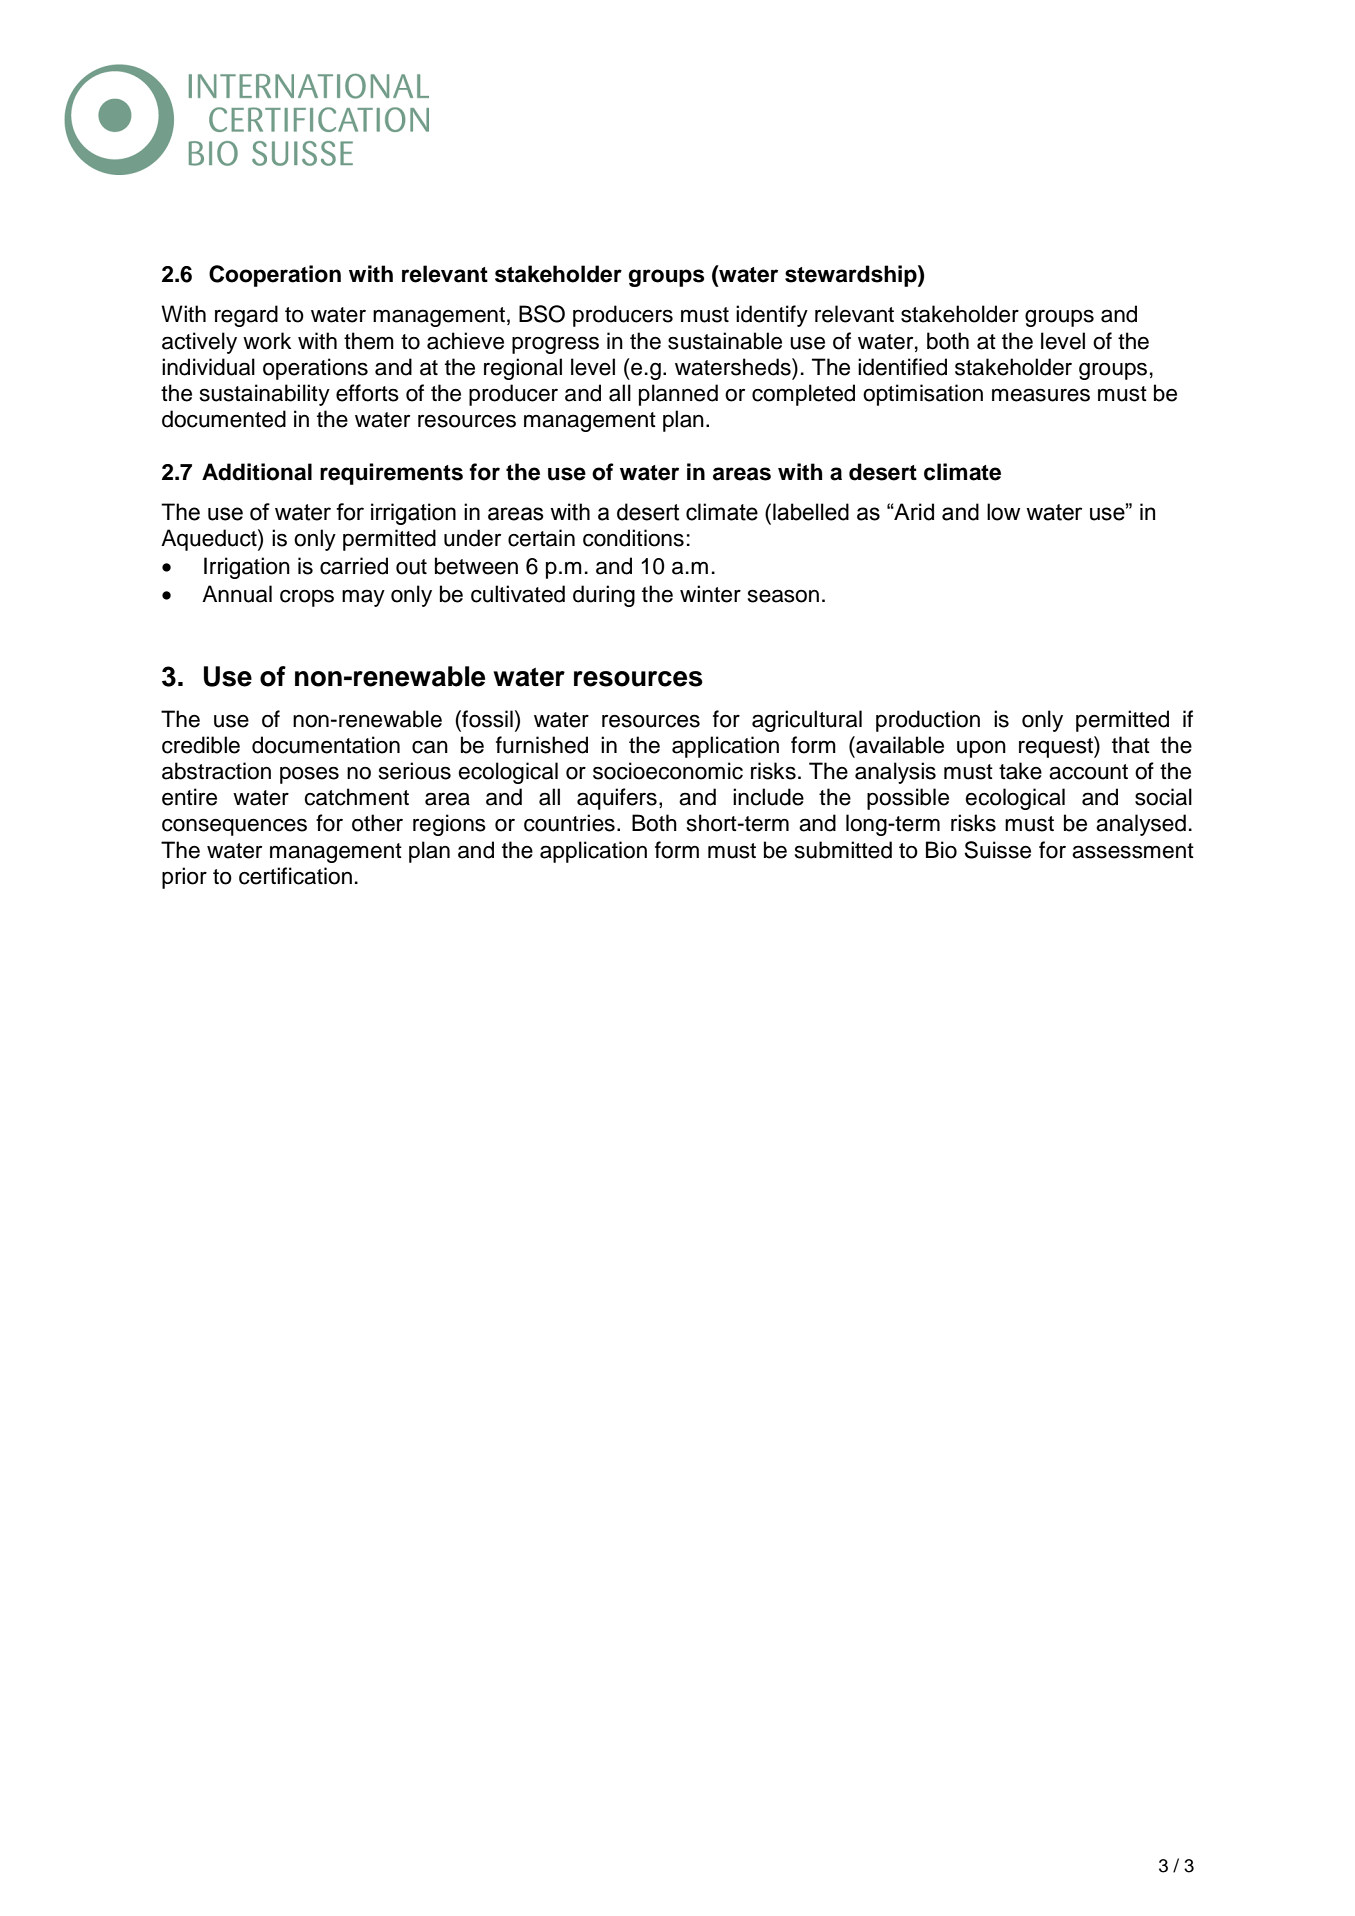  Describe the element at coordinates (902, 367) in the document. I see `identified` at that location.
